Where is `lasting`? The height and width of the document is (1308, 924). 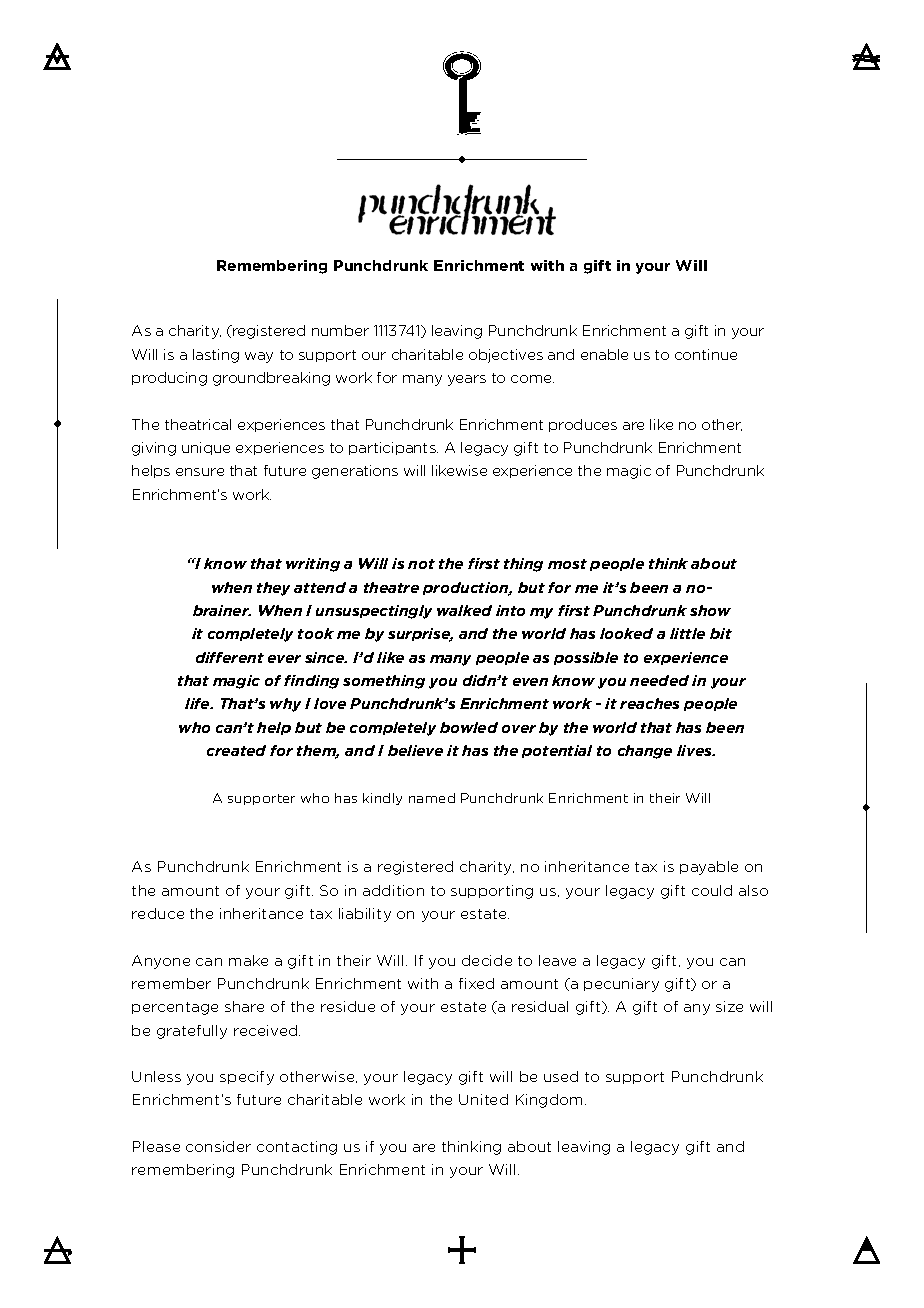
lasting is located at coordinates (216, 356).
